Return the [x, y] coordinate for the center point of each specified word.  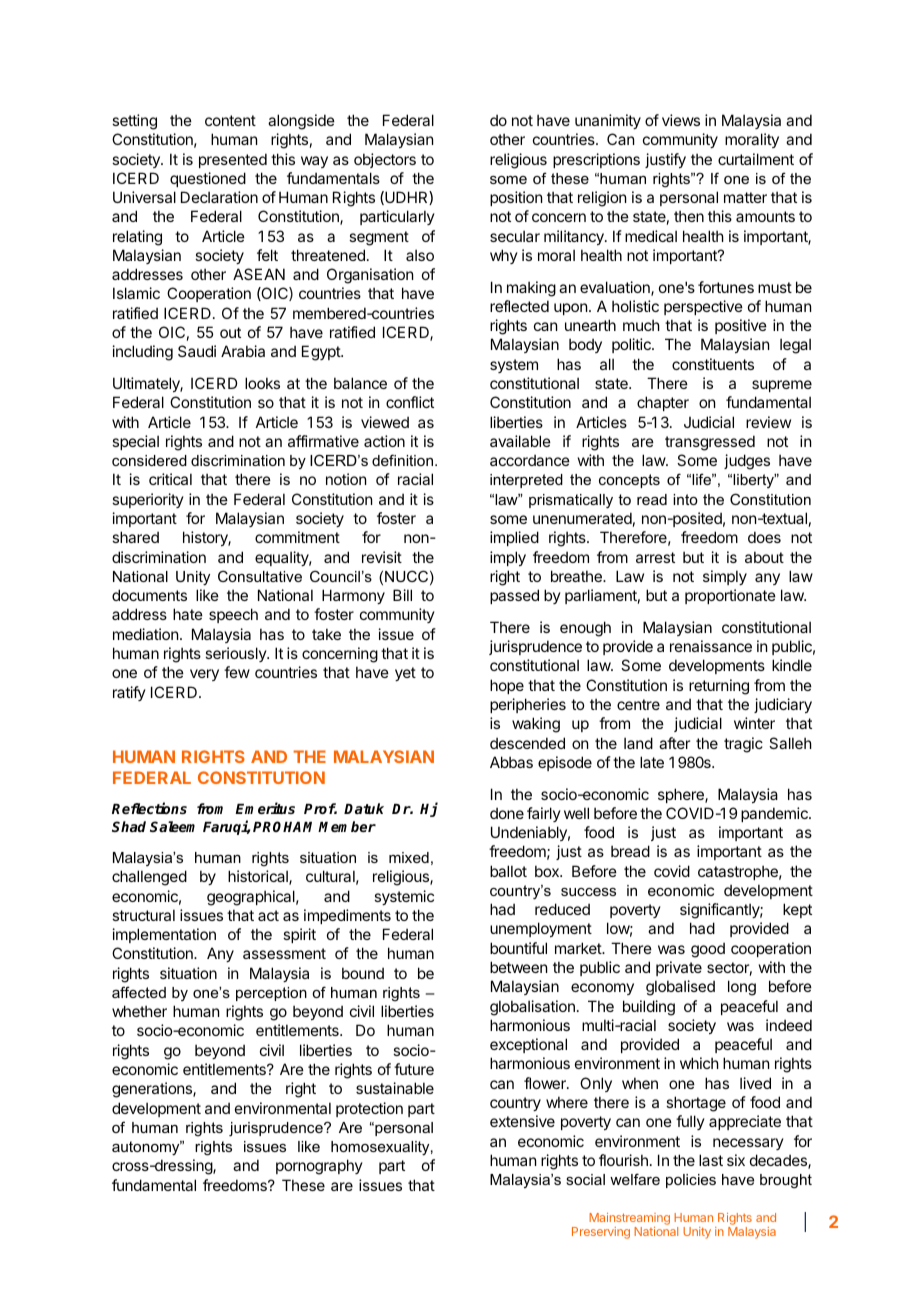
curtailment [756, 159]
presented [233, 160]
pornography [319, 1167]
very [204, 675]
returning [719, 687]
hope [507, 686]
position [516, 198]
